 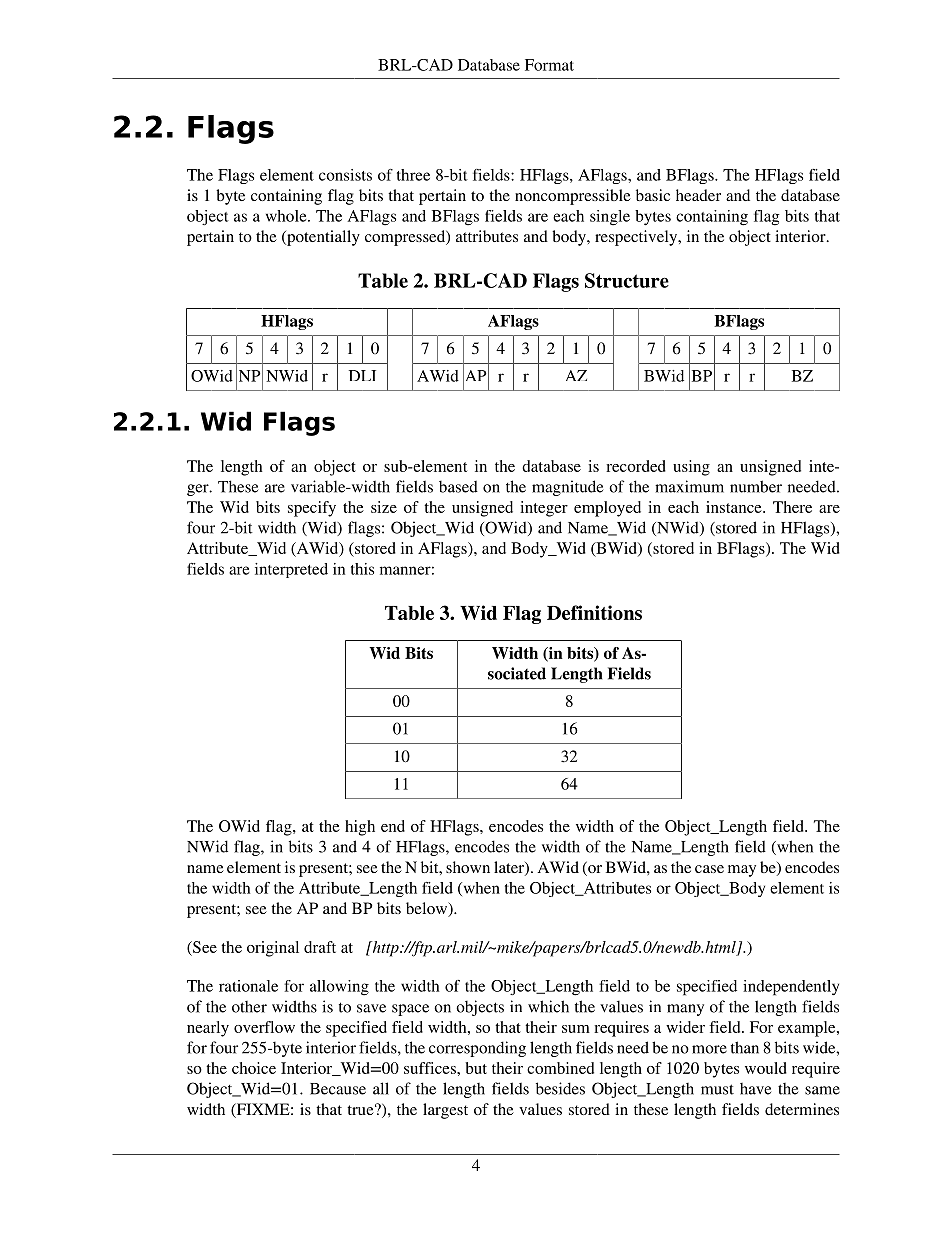 I want to click on Definitions, so click(x=594, y=612).
